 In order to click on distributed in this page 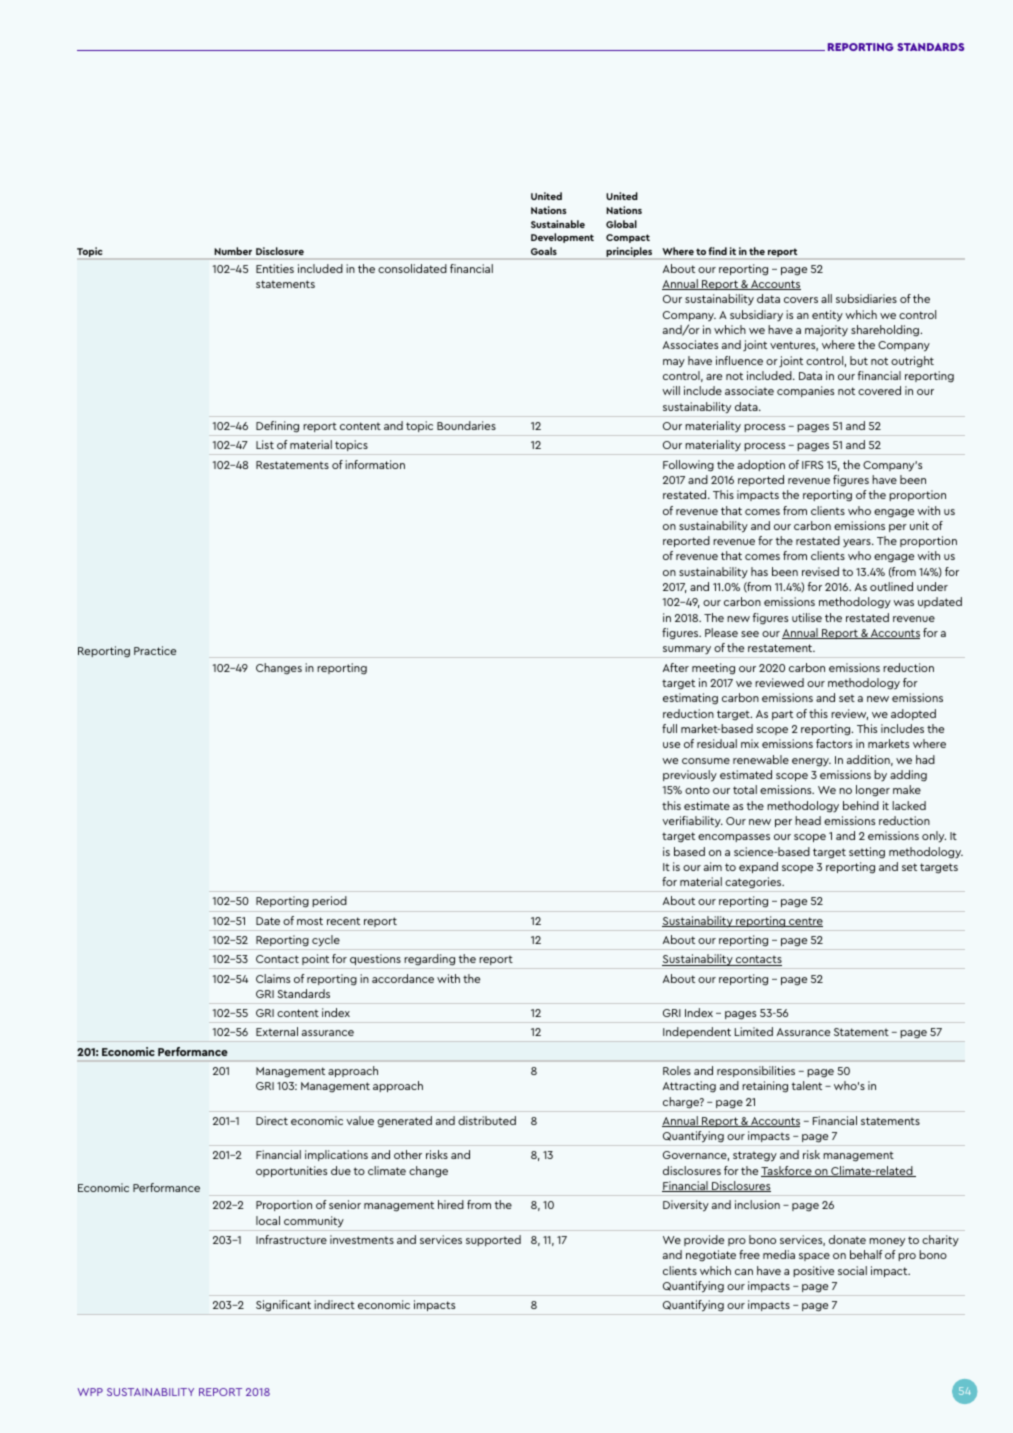, I will do `click(487, 1120)`.
